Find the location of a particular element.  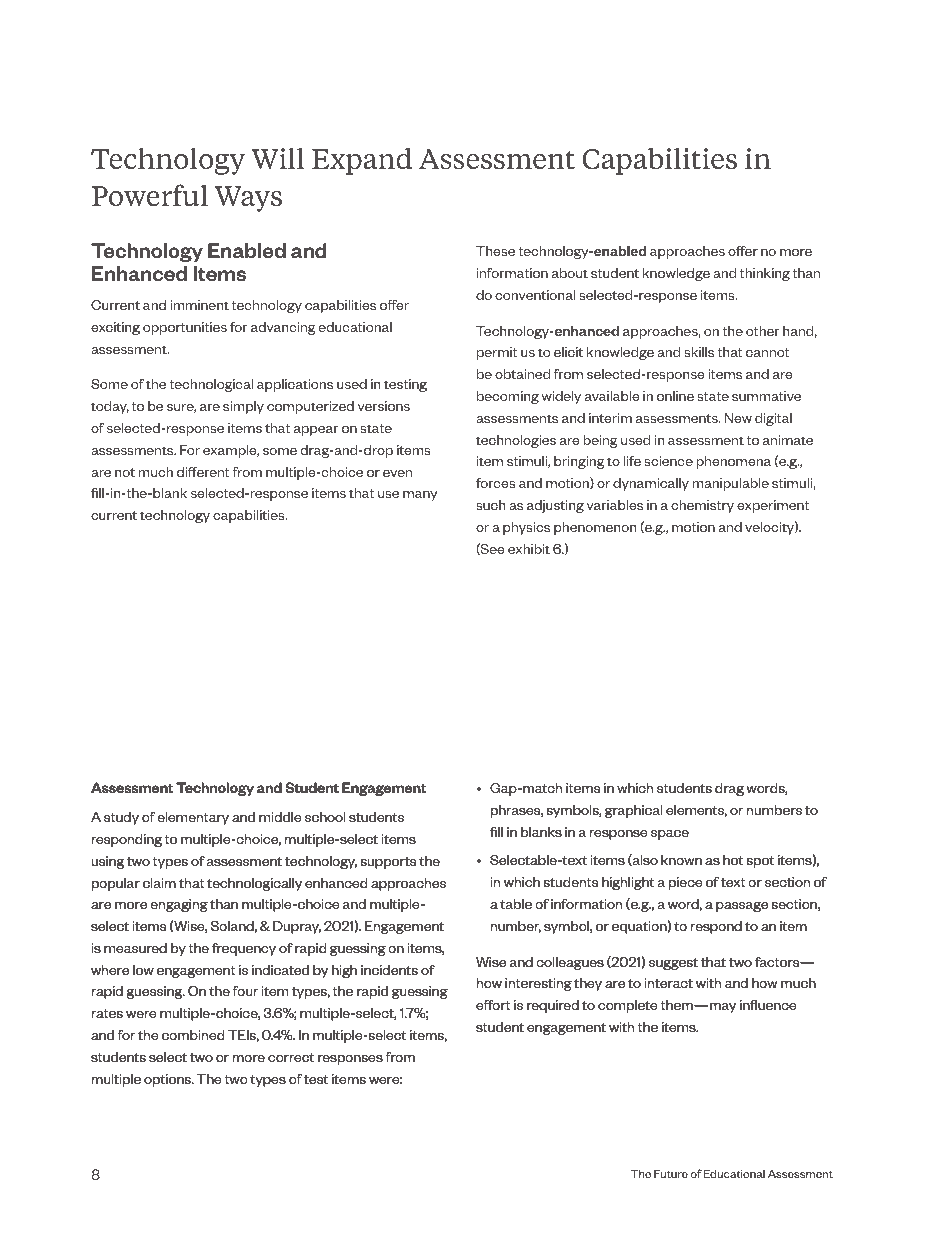

engaging is located at coordinates (179, 905).
